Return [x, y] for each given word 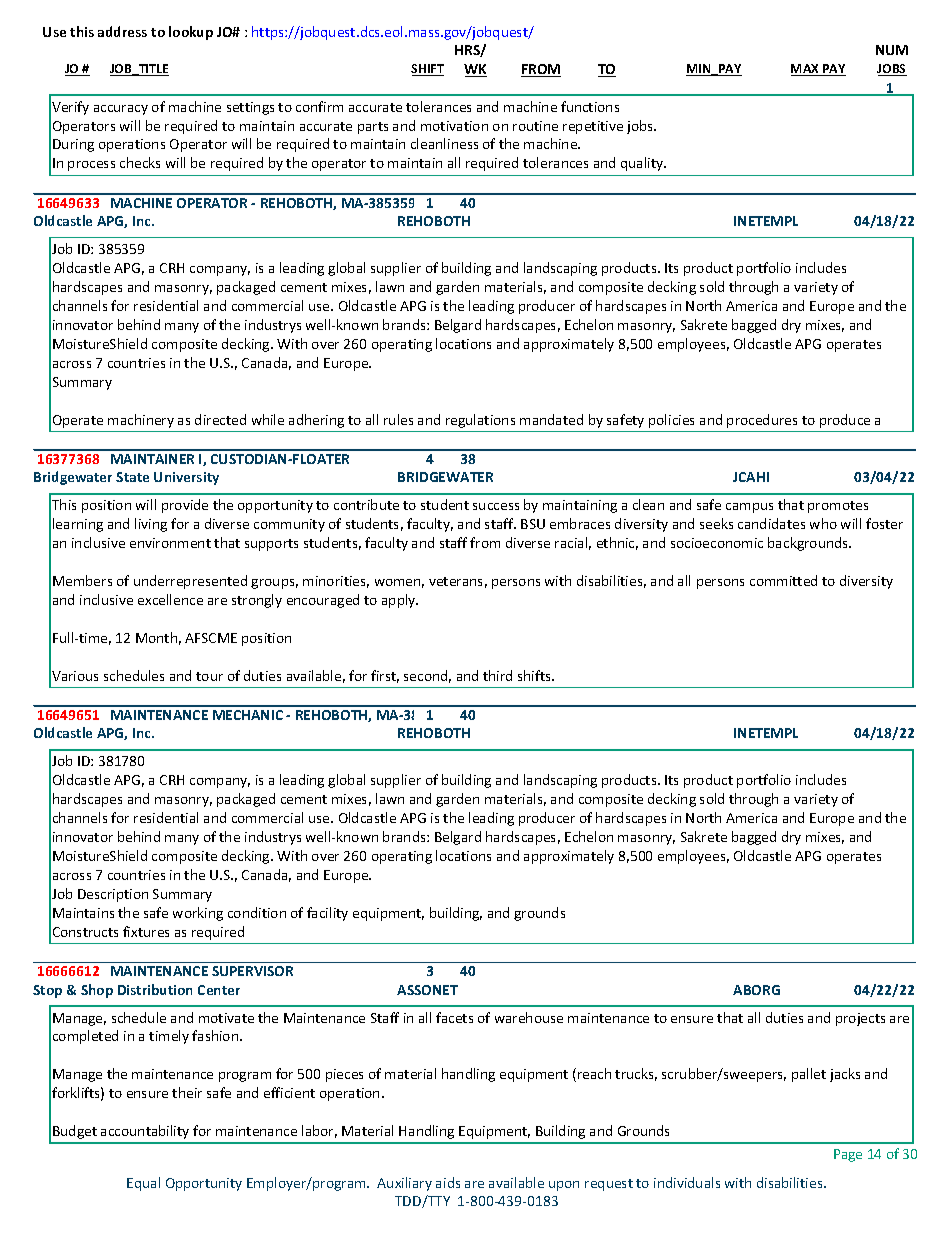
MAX [806, 70]
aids [448, 1182]
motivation [454, 126]
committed [783, 580]
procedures [762, 421]
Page [848, 1155]
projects [860, 1019]
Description [113, 895]
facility [327, 914]
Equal [143, 1184]
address [122, 31]
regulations [480, 421]
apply [400, 601]
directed [220, 419]
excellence [170, 599]
